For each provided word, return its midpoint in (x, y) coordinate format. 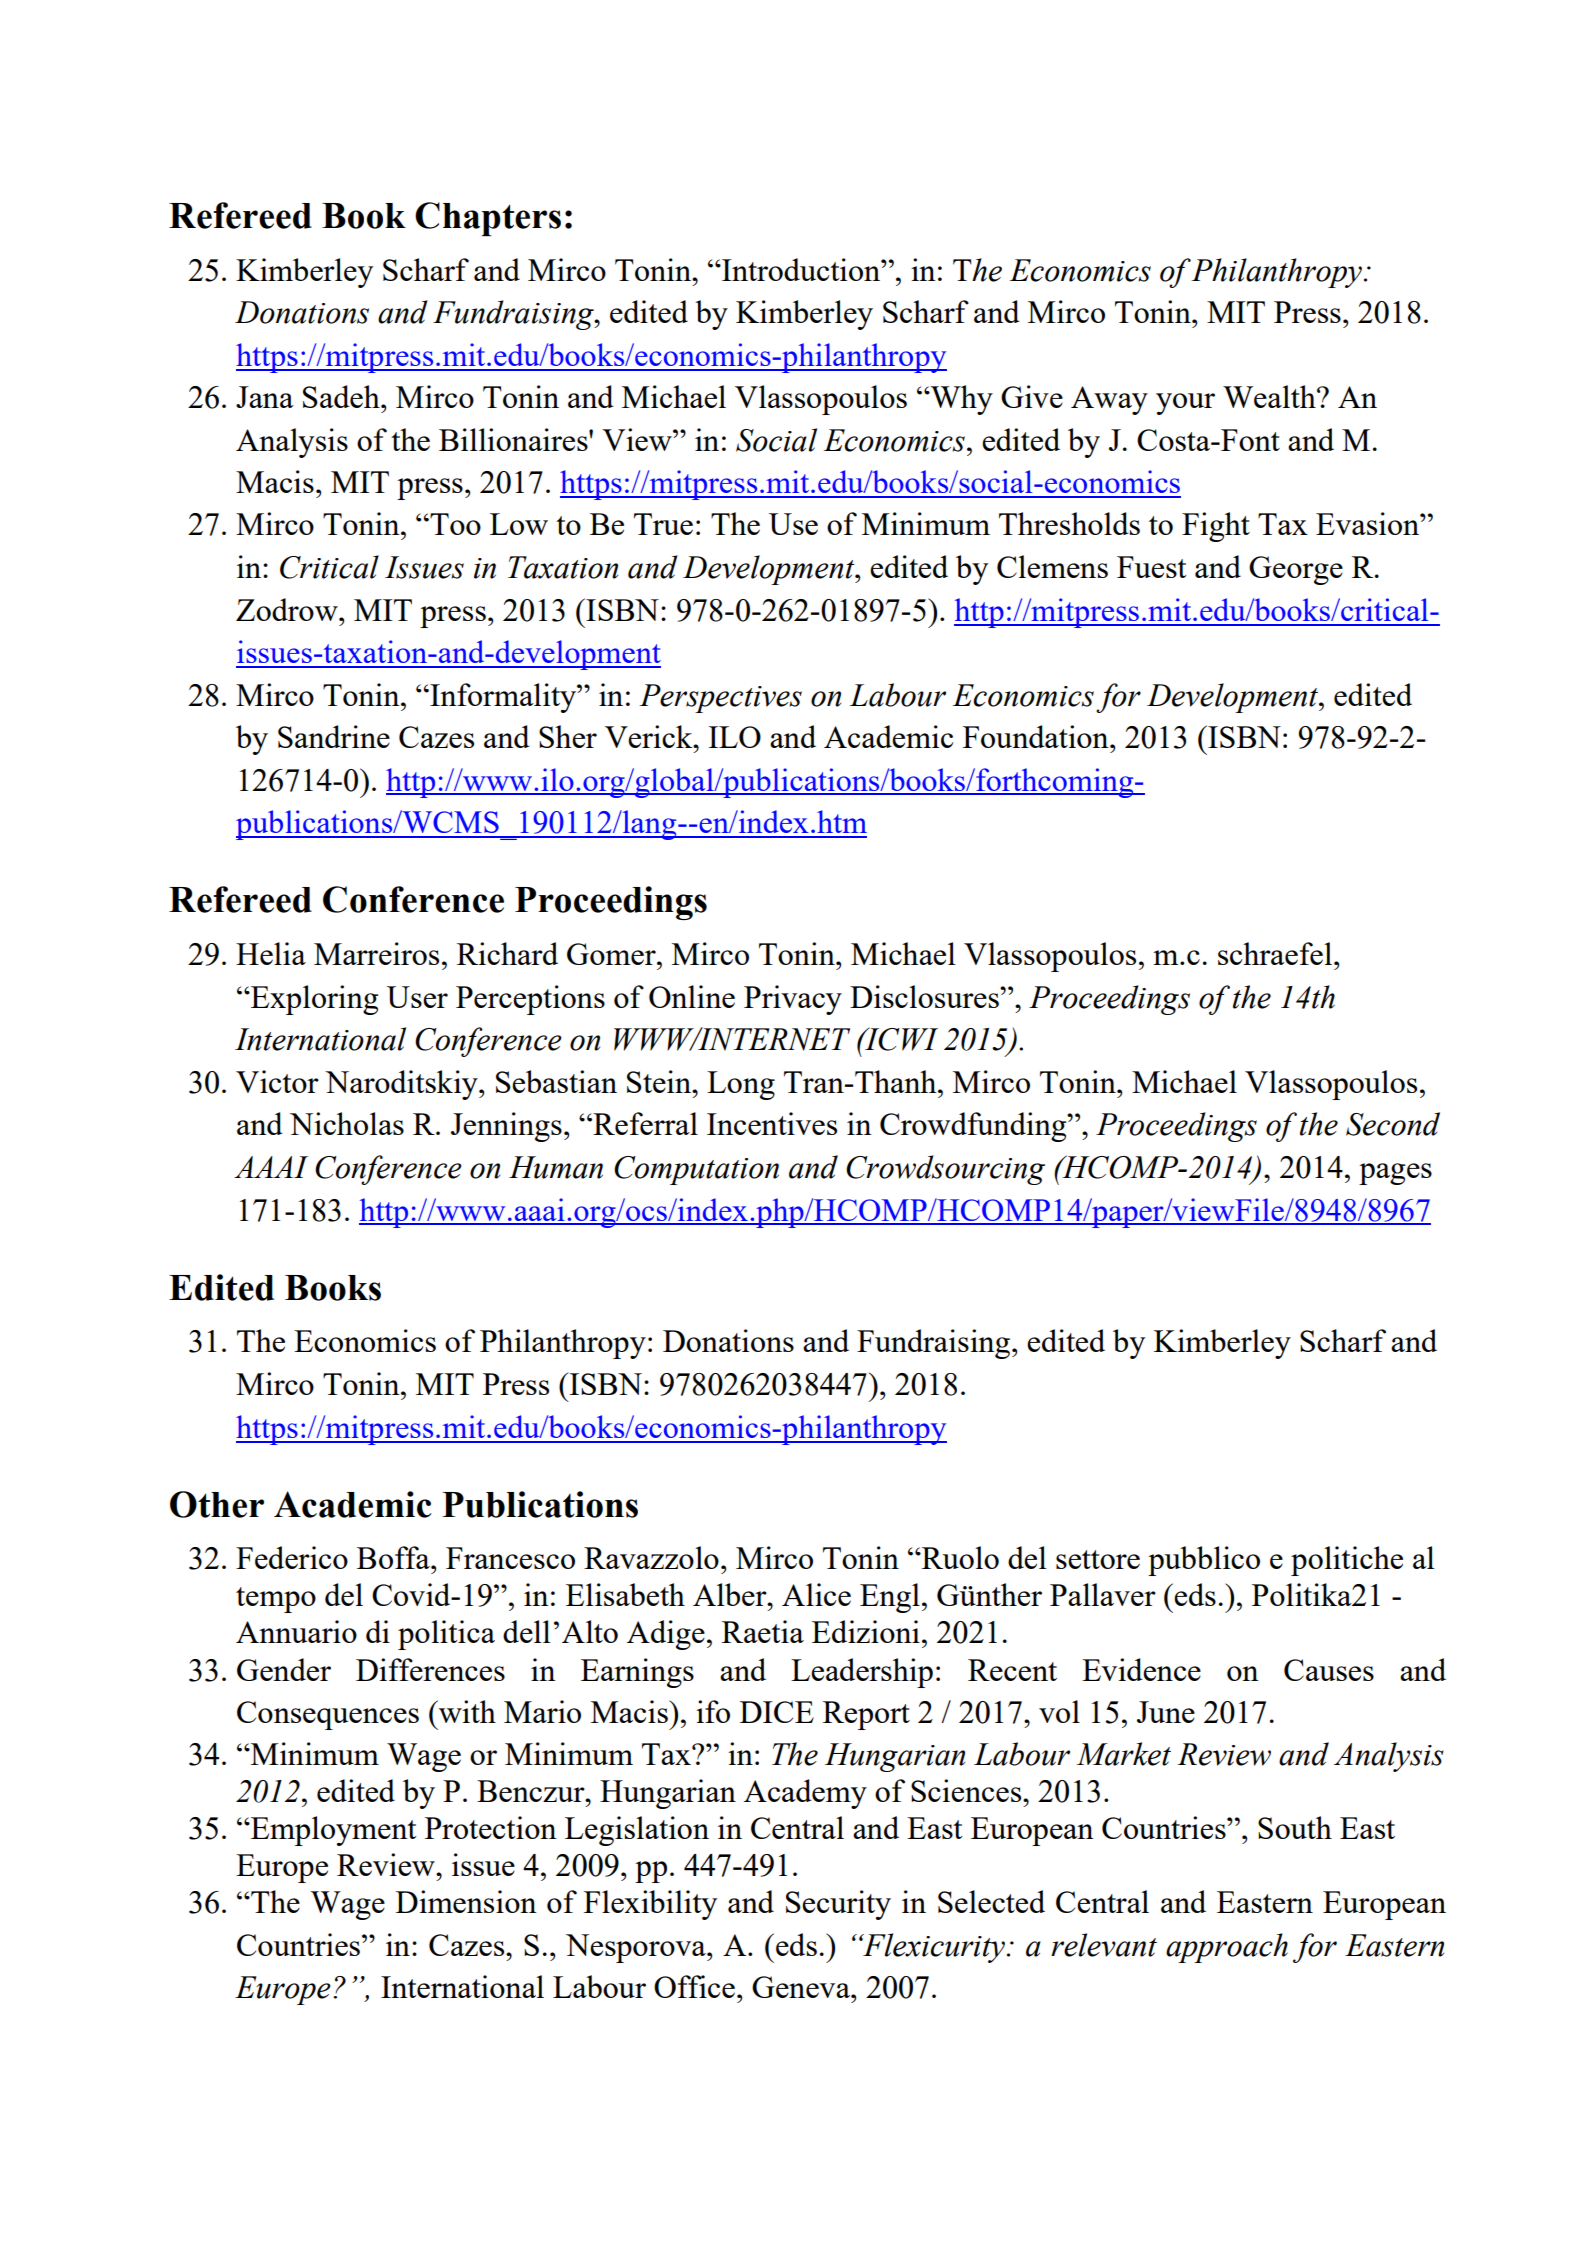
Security (838, 1905)
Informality (503, 698)
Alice (816, 1594)
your (1185, 404)
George (1296, 570)
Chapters (488, 219)
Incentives (772, 1123)
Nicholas (347, 1123)
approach (1227, 1948)
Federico (292, 1557)
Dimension (466, 1901)
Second (1393, 1124)
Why (960, 400)
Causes (1329, 1670)
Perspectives (720, 698)
